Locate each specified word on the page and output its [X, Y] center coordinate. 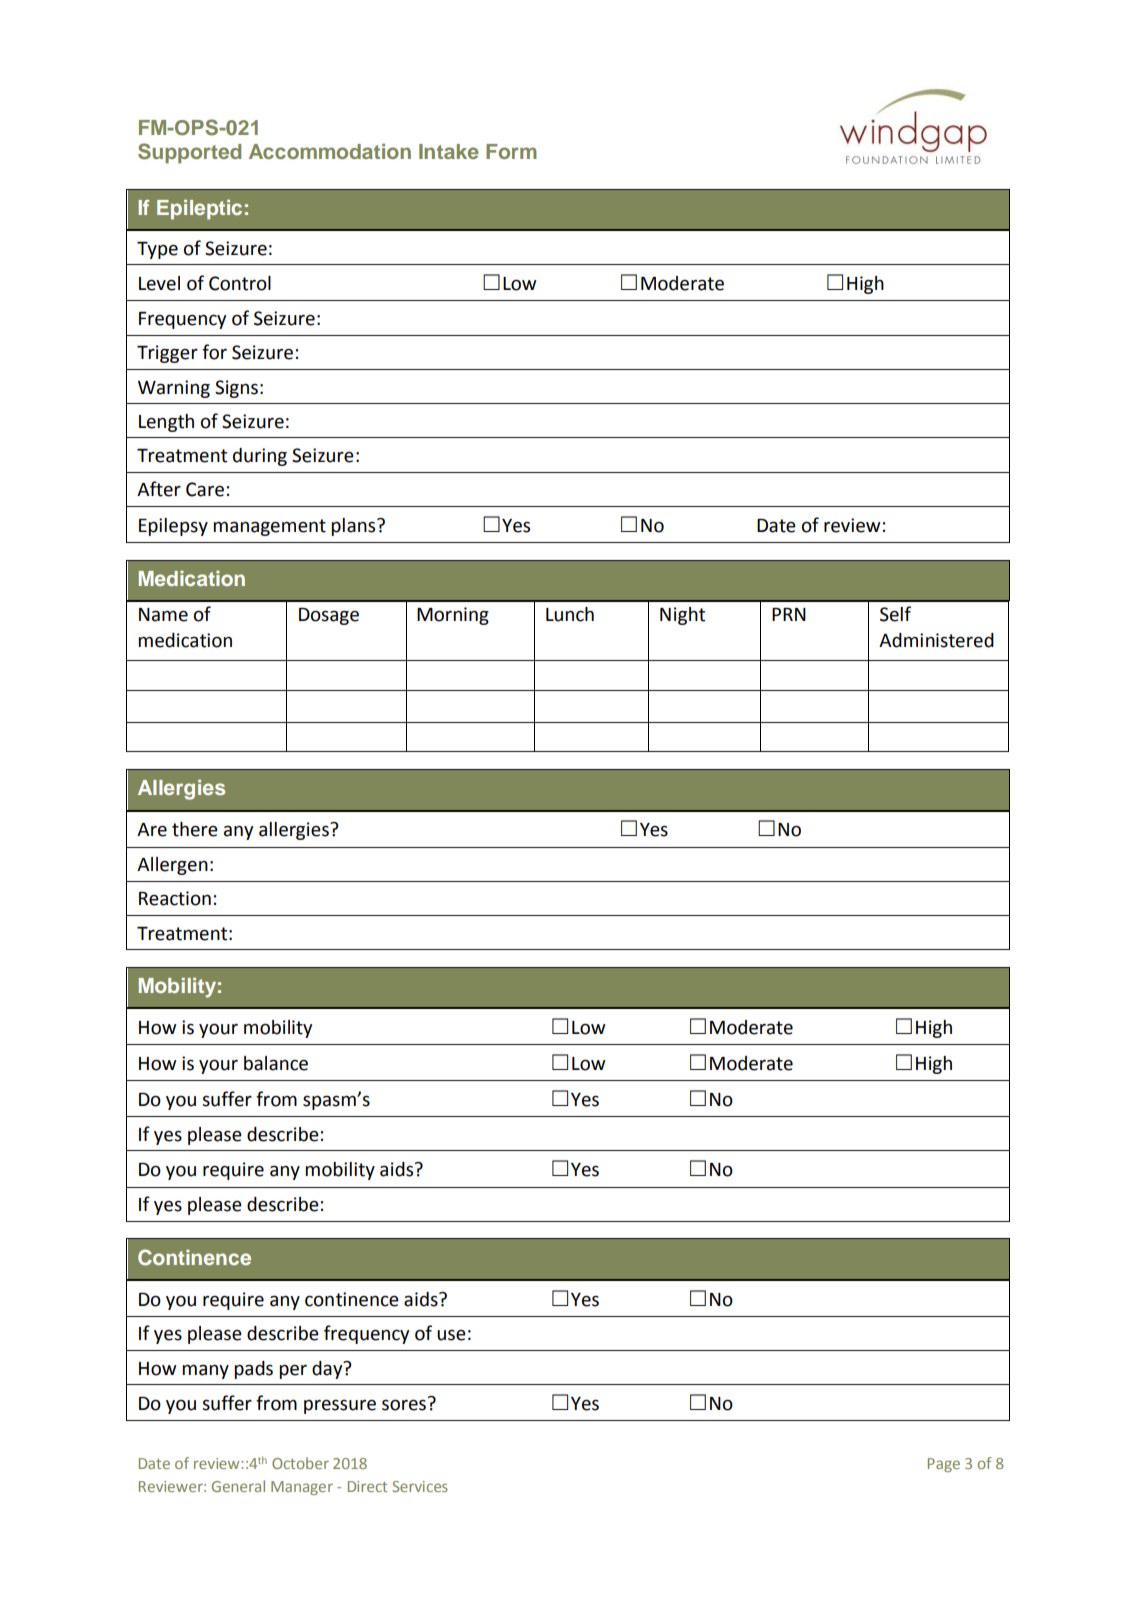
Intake [449, 151]
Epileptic [199, 210]
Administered [936, 640]
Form [511, 151]
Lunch [570, 614]
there [195, 829]
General [238, 1486]
